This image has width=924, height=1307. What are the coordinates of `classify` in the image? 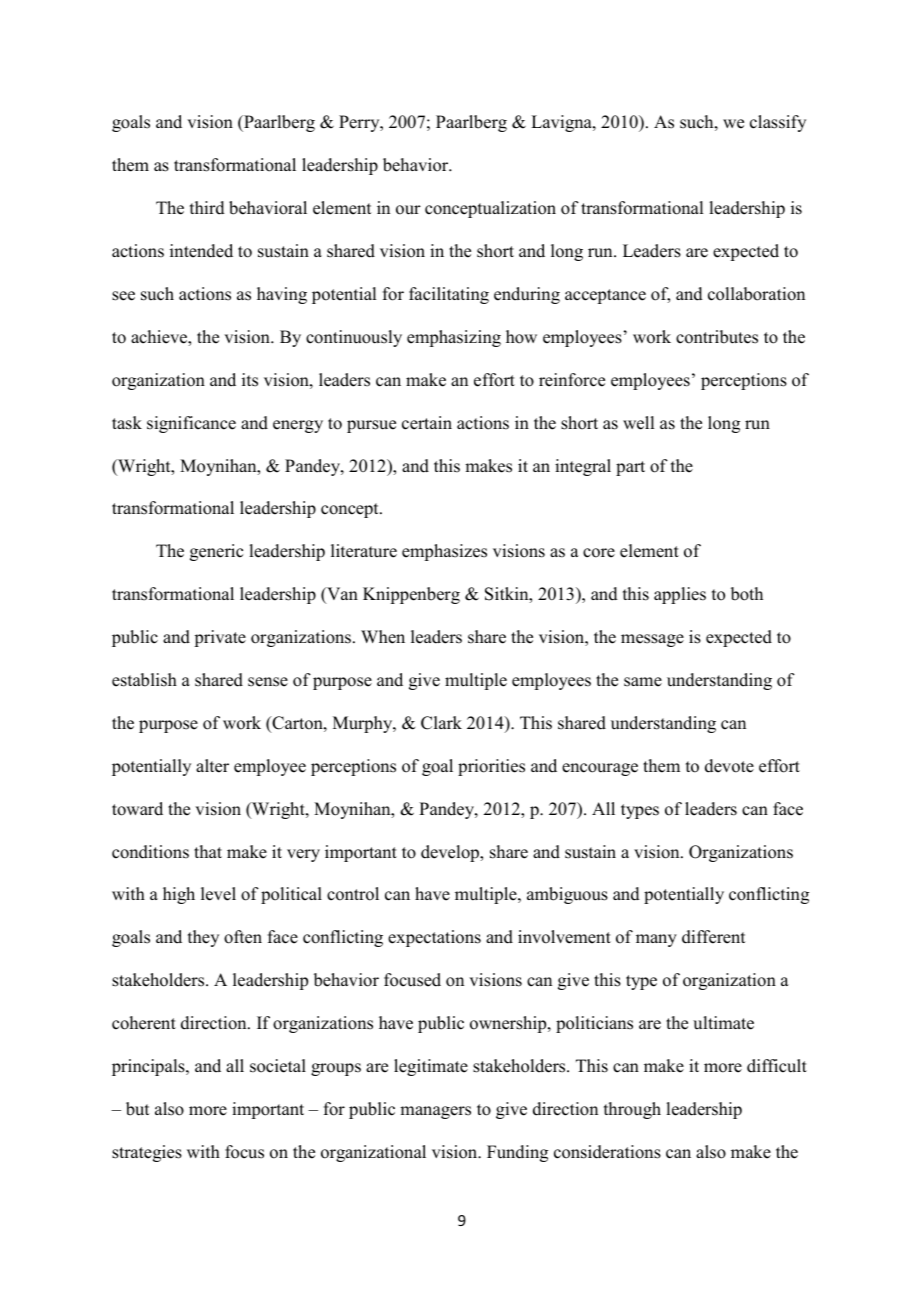 It's located at (778, 123).
